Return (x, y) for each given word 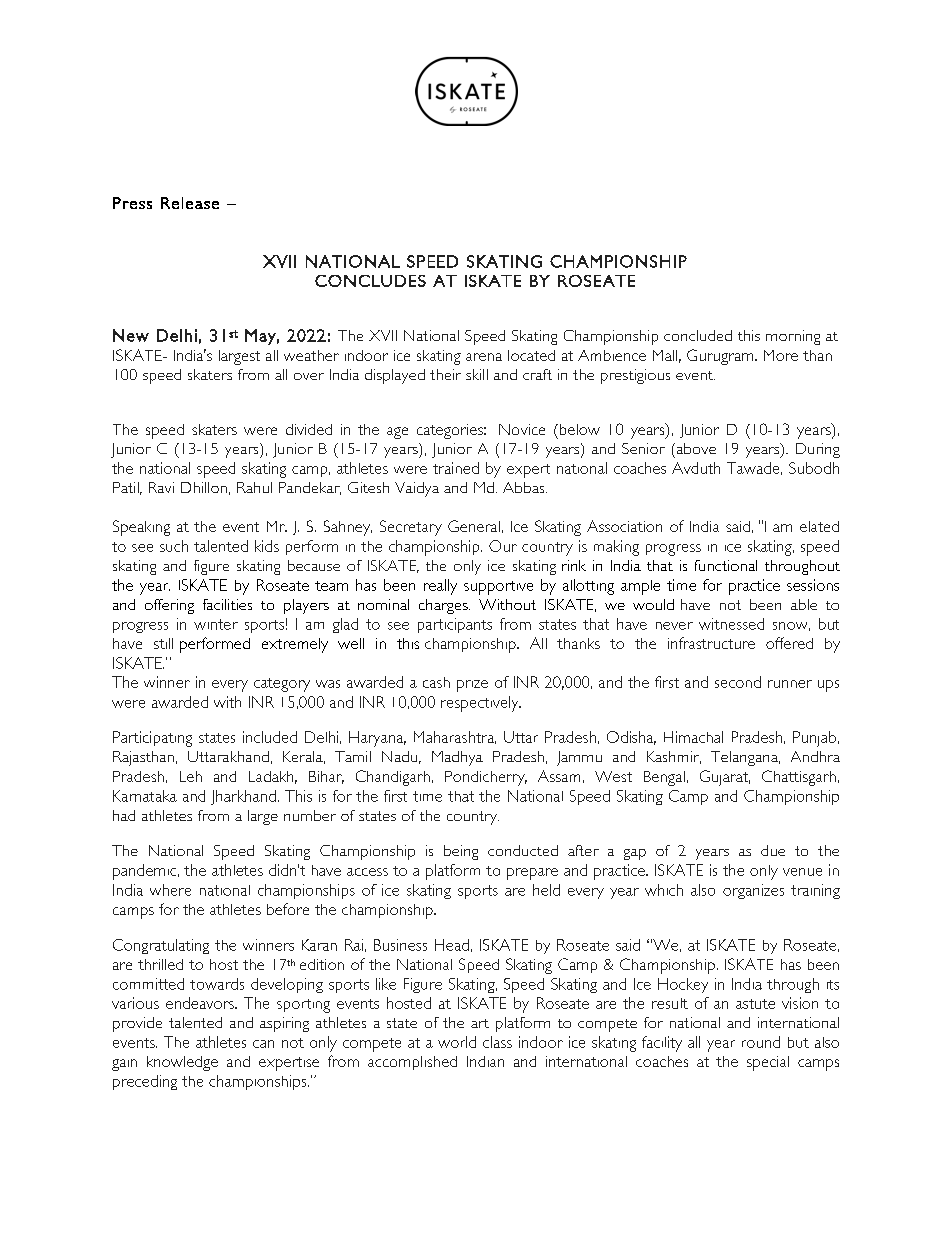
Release (190, 203)
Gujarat (725, 778)
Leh (191, 776)
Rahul (254, 487)
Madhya (457, 758)
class (497, 1042)
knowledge (182, 1063)
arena (484, 357)
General (474, 526)
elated (819, 526)
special (768, 1063)
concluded (698, 335)
